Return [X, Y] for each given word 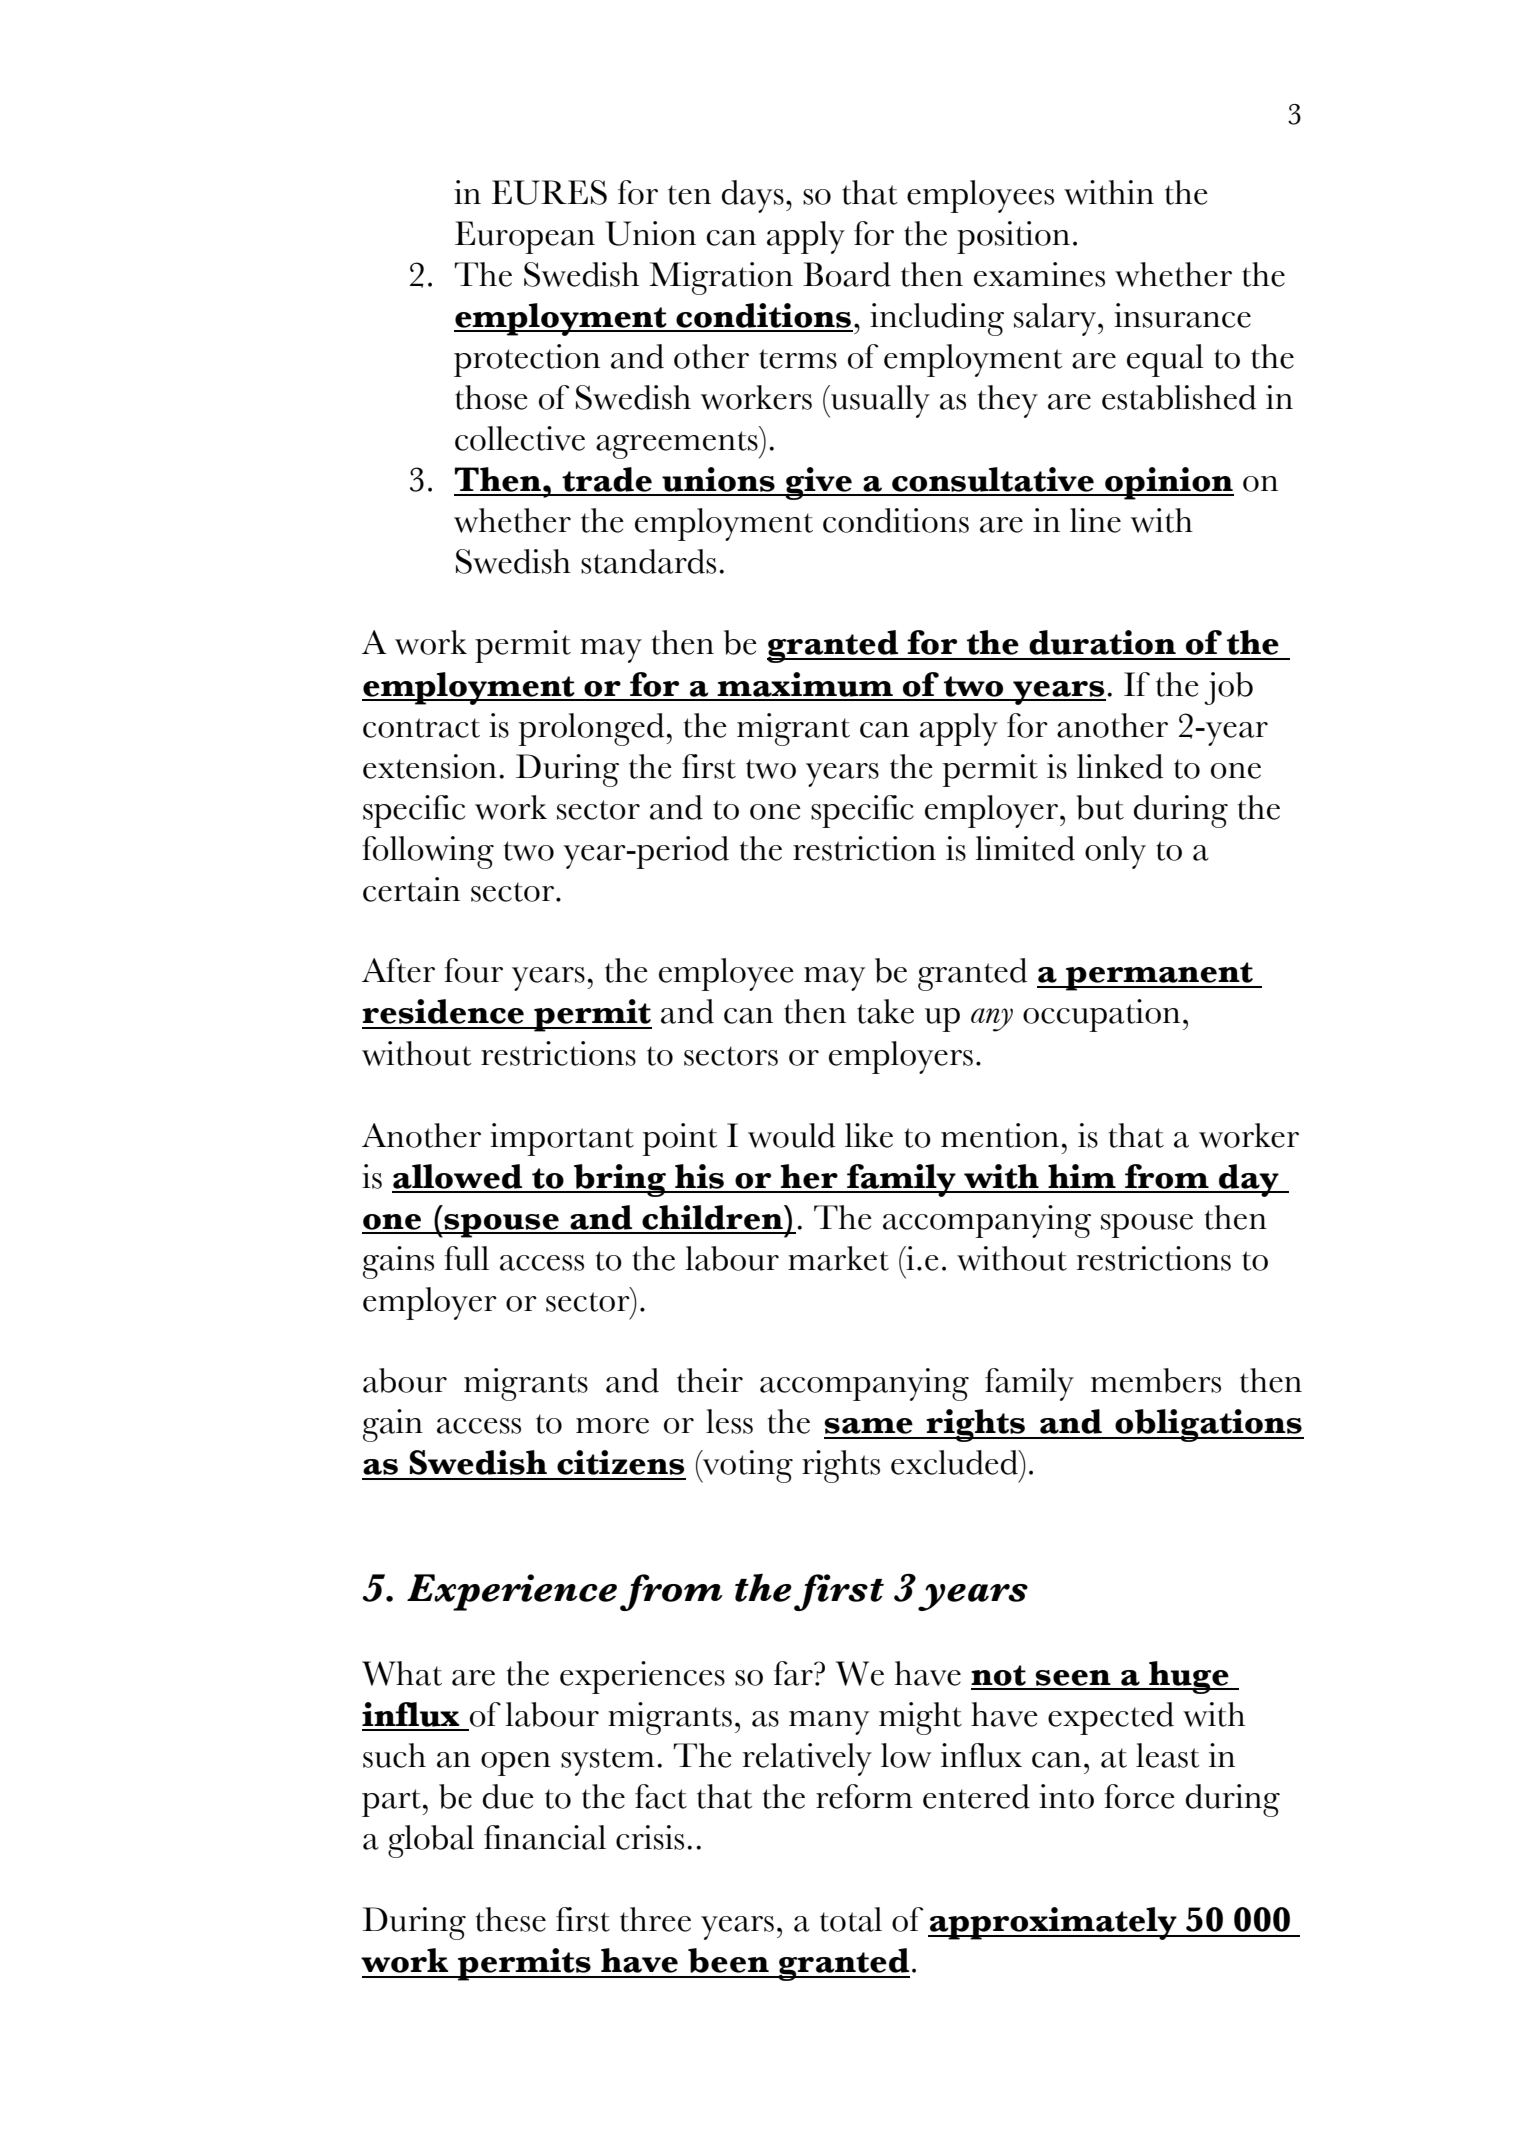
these [511, 1919]
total [851, 1919]
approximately [1053, 1923]
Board [847, 274]
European [525, 237]
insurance [1182, 315]
